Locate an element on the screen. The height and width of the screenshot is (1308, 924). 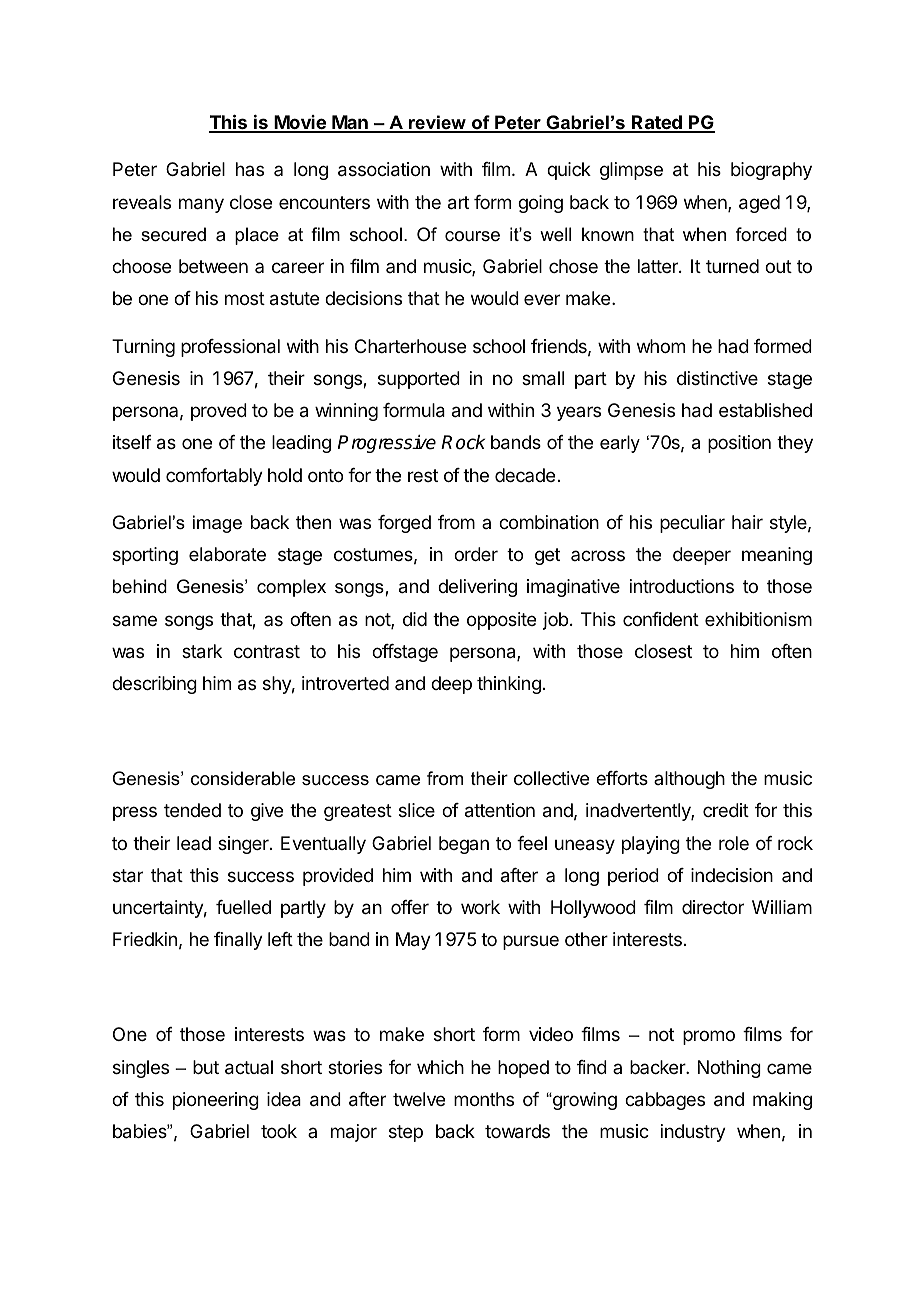
singer is located at coordinates (244, 845).
